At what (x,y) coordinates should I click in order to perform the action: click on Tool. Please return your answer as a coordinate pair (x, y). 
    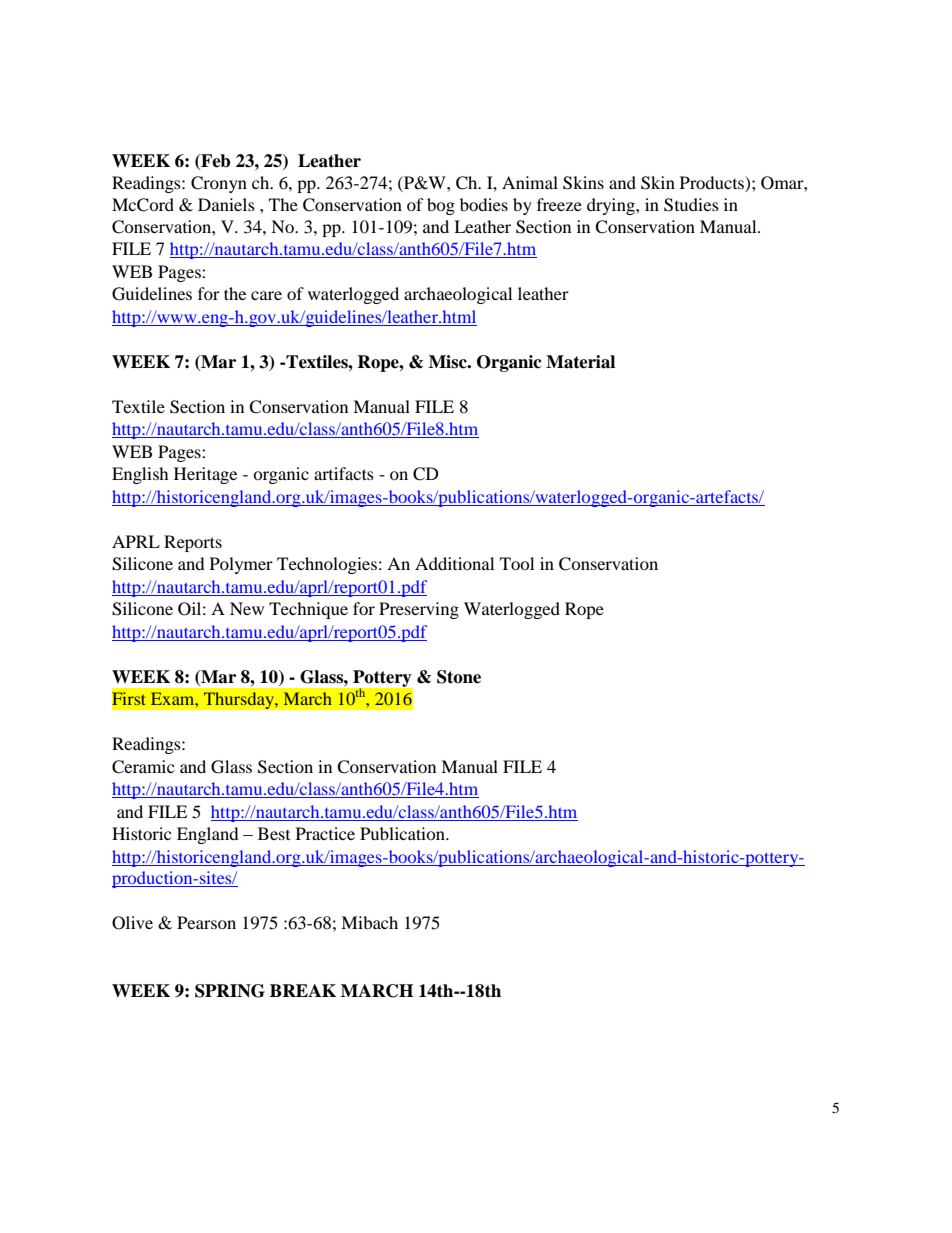
    Looking at the image, I should click on (517, 563).
